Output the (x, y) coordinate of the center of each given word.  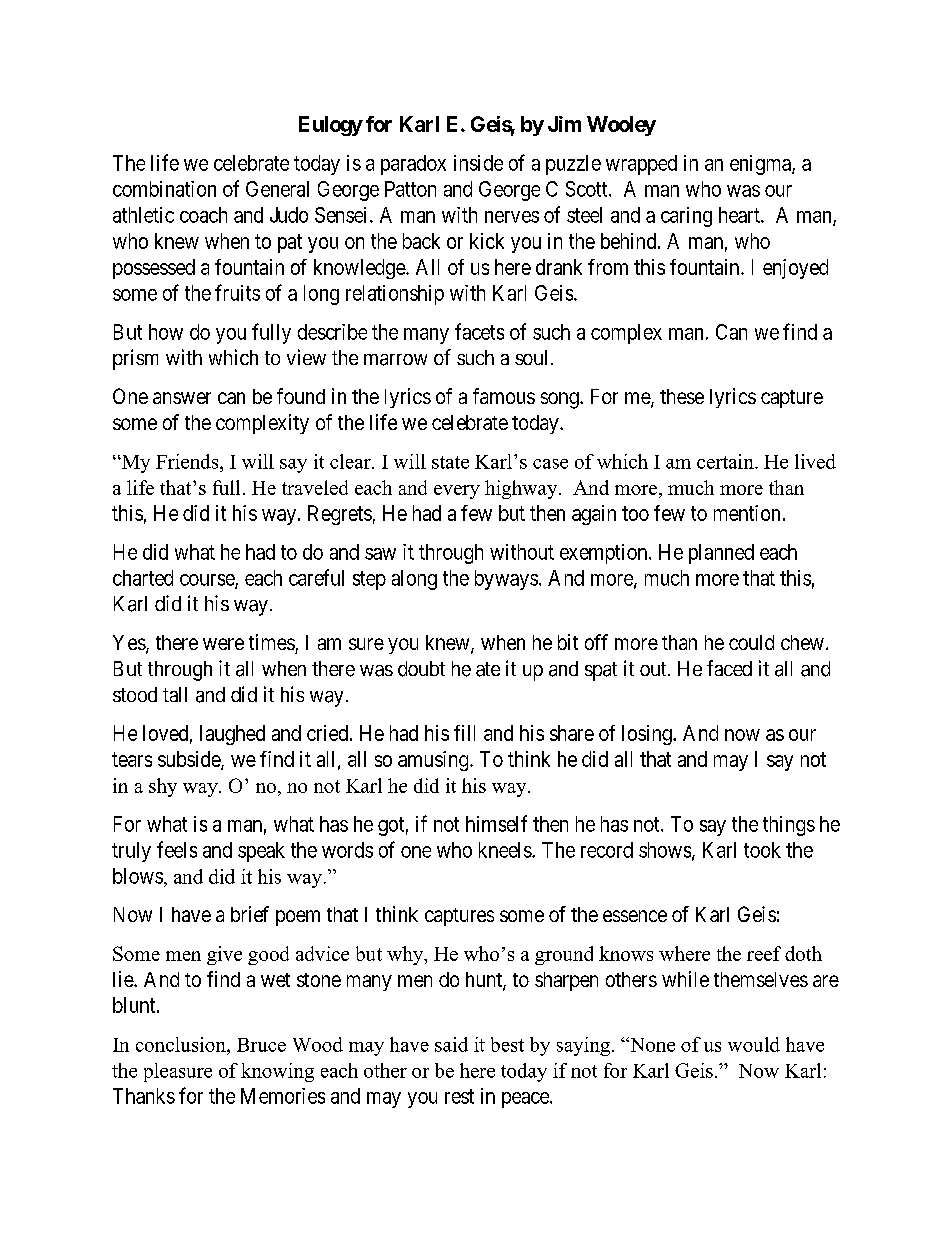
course (208, 581)
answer (182, 398)
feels (177, 849)
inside (478, 163)
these (682, 396)
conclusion (182, 1044)
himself (496, 823)
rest (459, 1096)
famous (504, 396)
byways (506, 580)
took (762, 850)
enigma (761, 165)
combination (164, 189)
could (751, 642)
